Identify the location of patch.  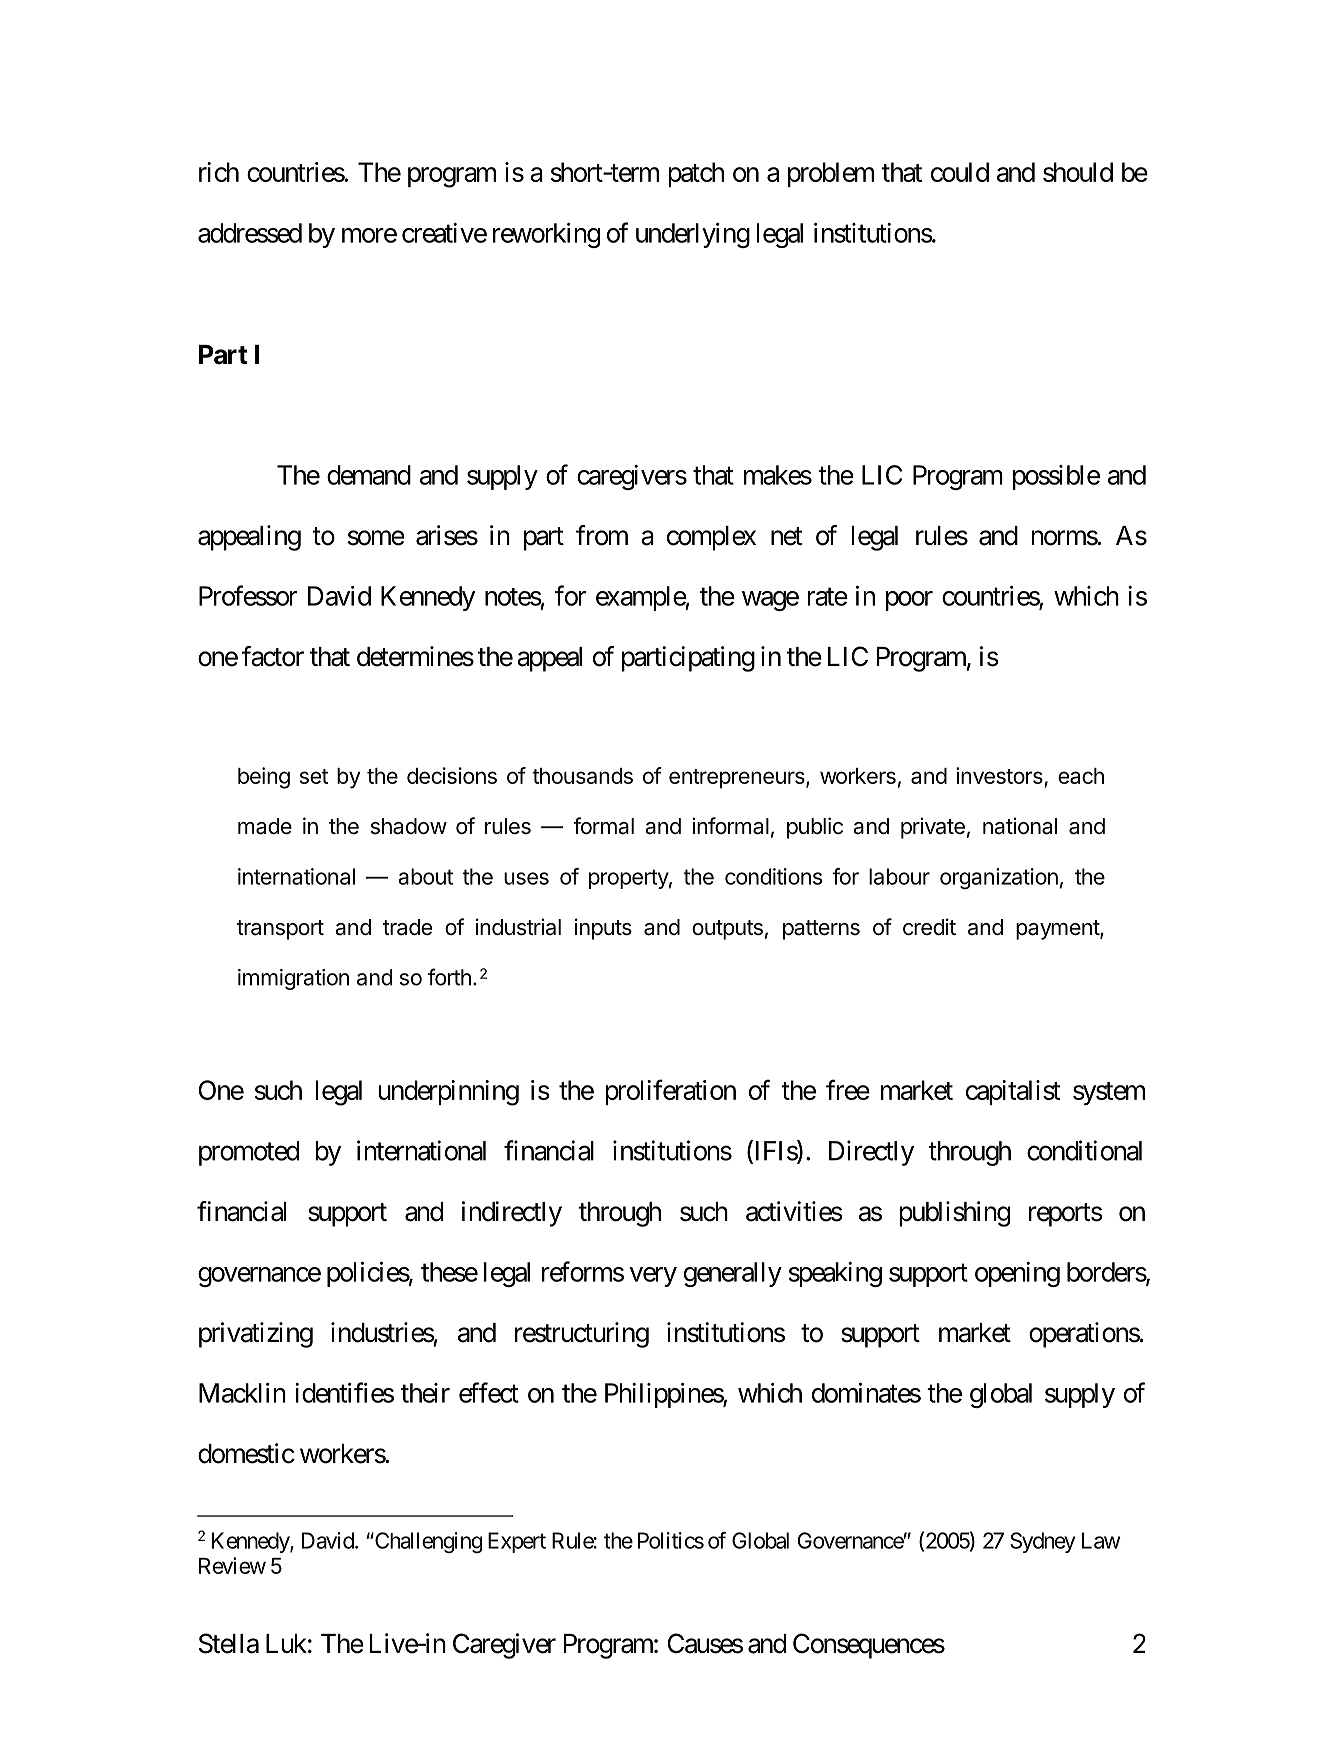
(696, 174).
